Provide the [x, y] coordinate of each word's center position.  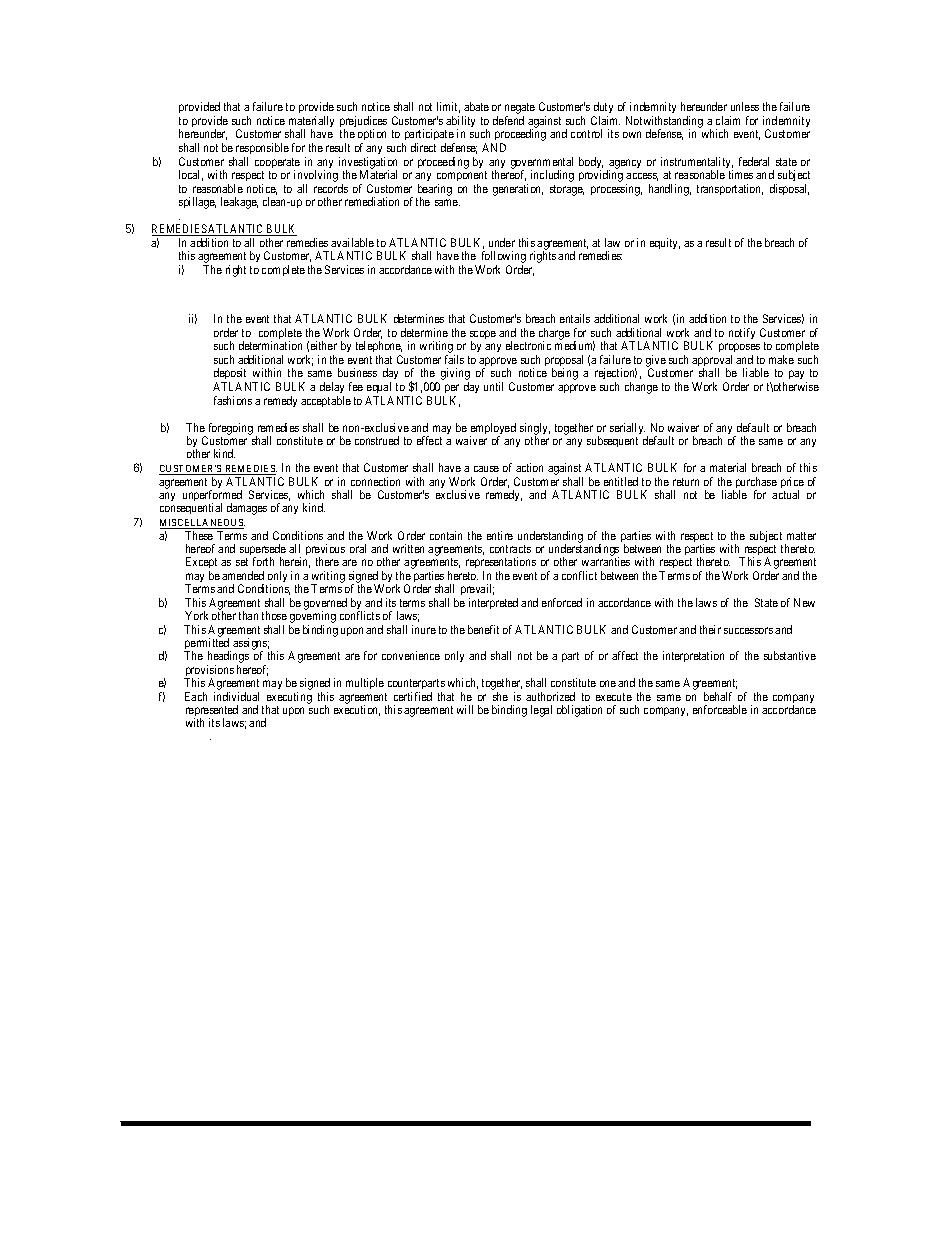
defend [508, 120]
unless [745, 106]
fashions [233, 400]
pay [798, 376]
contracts [510, 549]
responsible [262, 148]
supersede [263, 551]
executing [289, 699]
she [500, 696]
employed [493, 430]
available [352, 242]
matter [801, 536]
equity [665, 243]
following [503, 258]
